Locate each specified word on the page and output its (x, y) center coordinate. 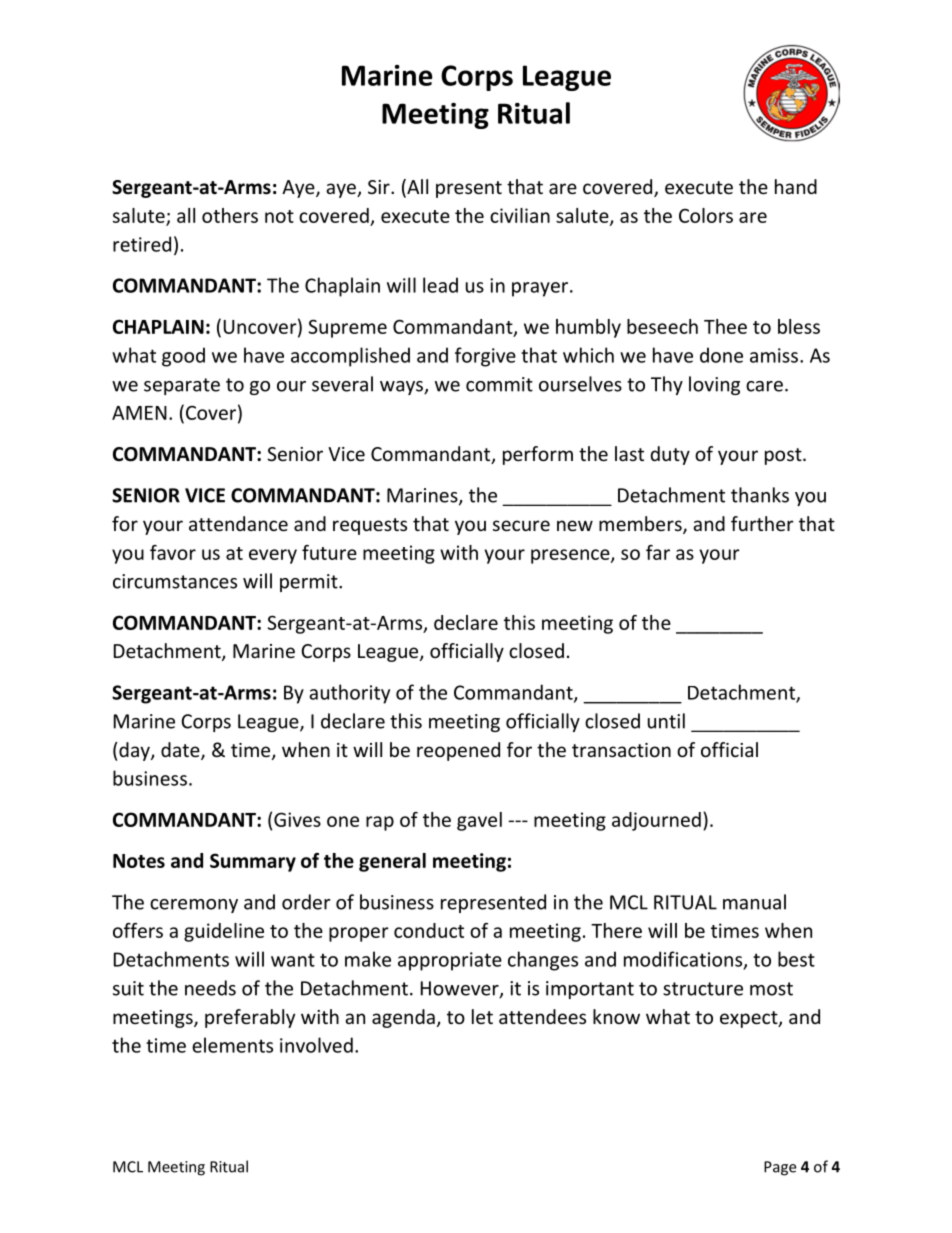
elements (232, 1045)
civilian (520, 215)
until (666, 721)
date (181, 751)
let (482, 1016)
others (230, 215)
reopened (458, 751)
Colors (706, 215)
